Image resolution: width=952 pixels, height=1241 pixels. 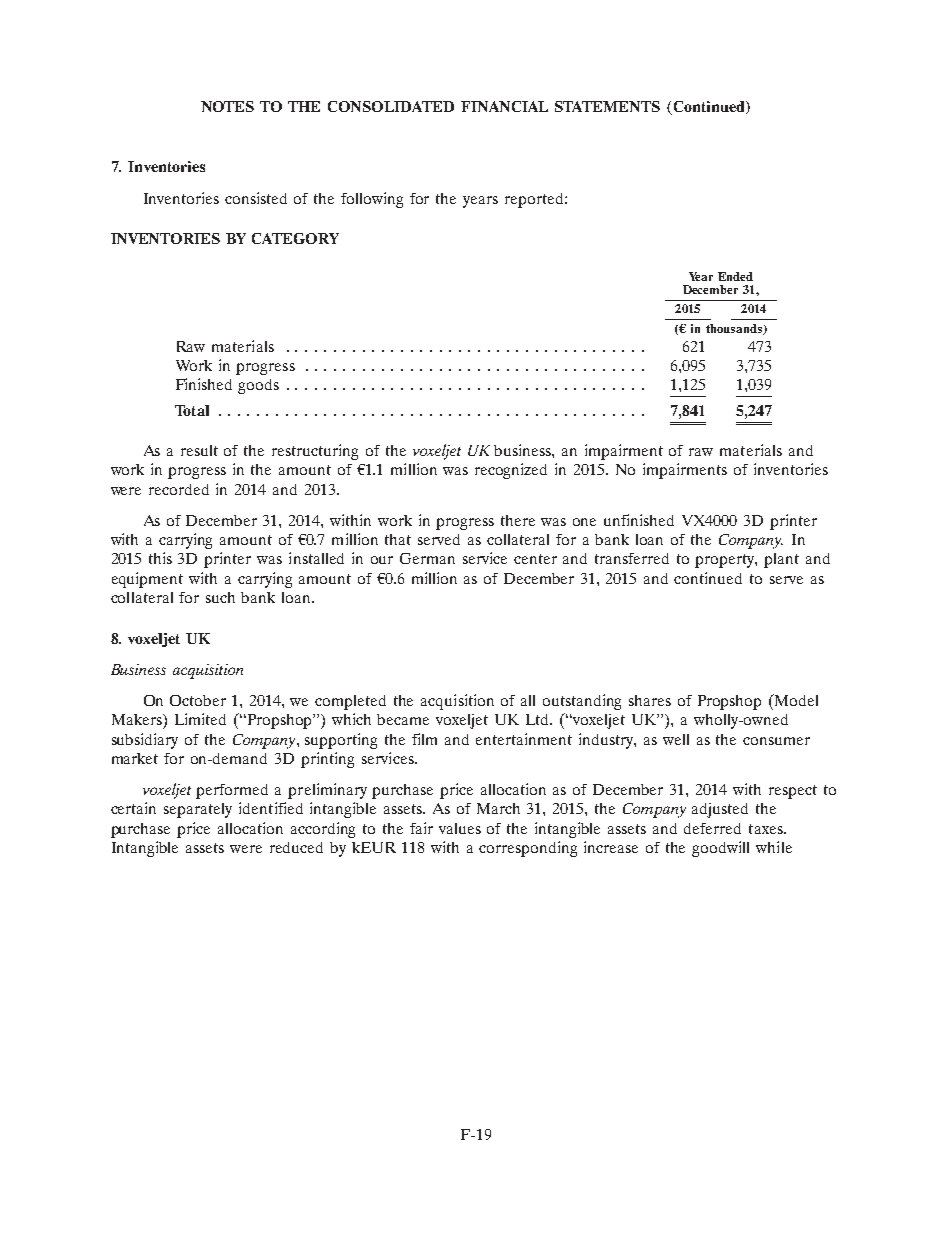 I want to click on Total, so click(x=192, y=410).
